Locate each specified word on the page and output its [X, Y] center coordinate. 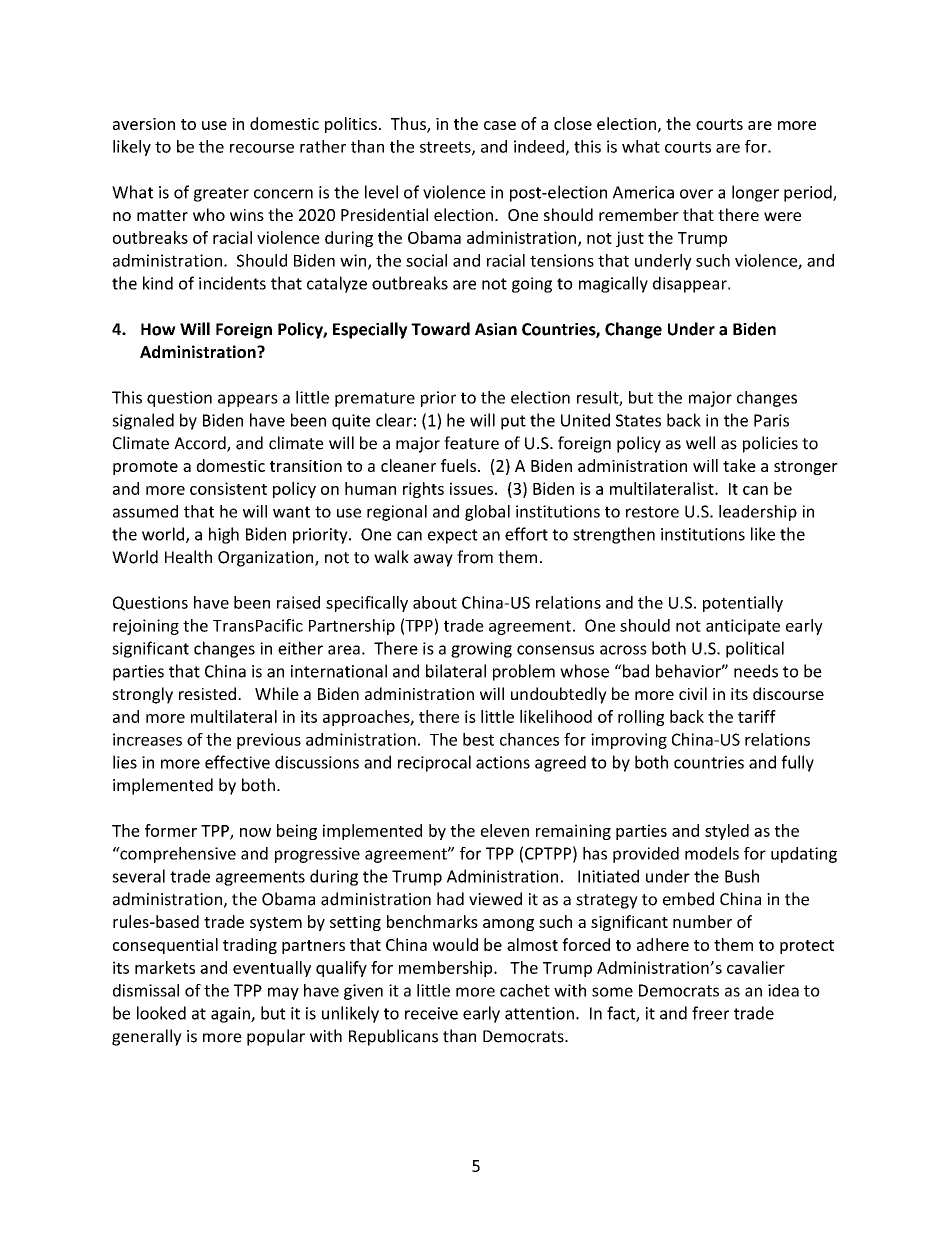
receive [431, 1013]
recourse [262, 148]
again [231, 1015]
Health [188, 557]
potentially [743, 604]
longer [755, 193]
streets [446, 148]
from [475, 557]
